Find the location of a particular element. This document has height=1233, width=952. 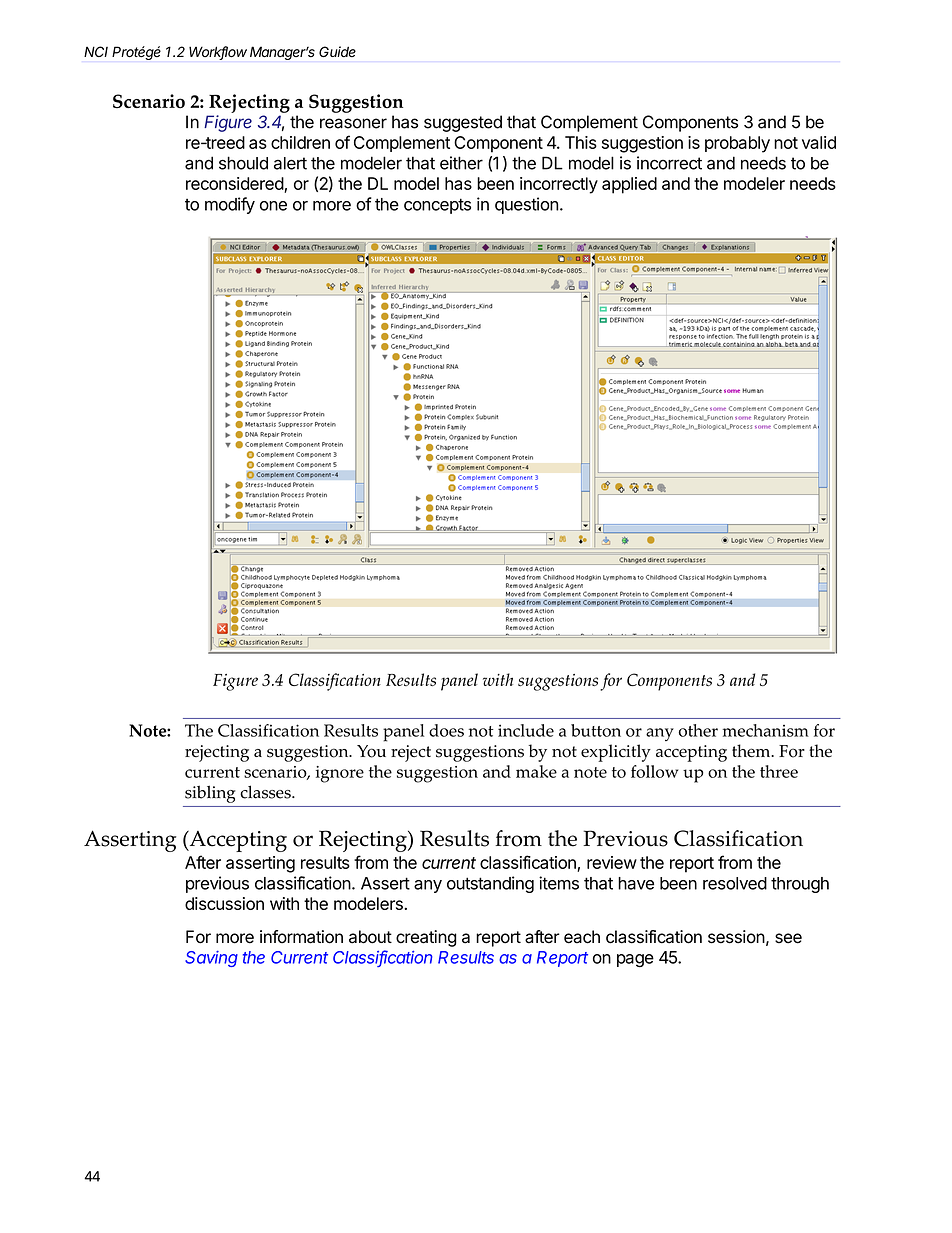

session is located at coordinates (736, 937).
